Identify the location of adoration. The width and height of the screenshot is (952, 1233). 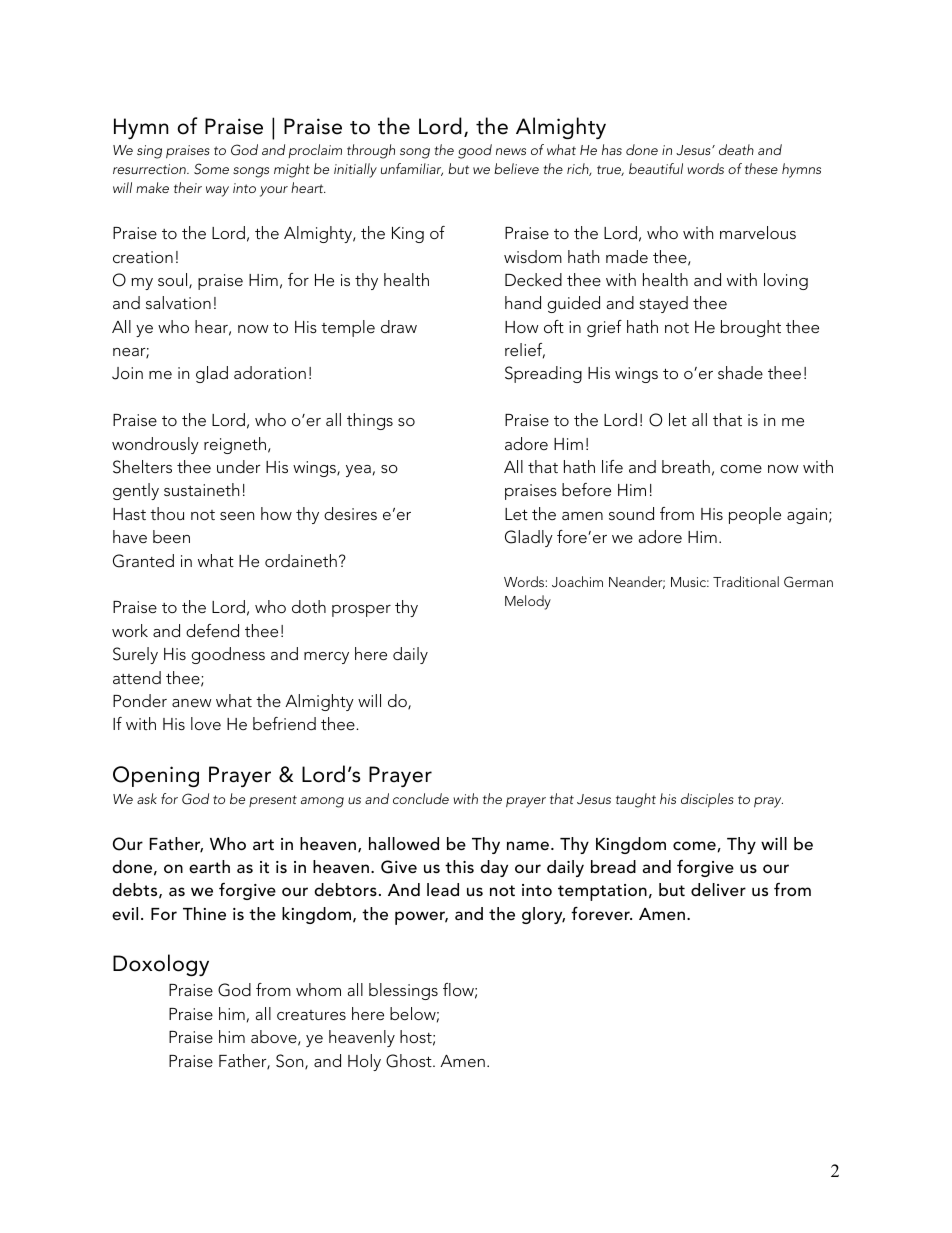
(270, 372).
